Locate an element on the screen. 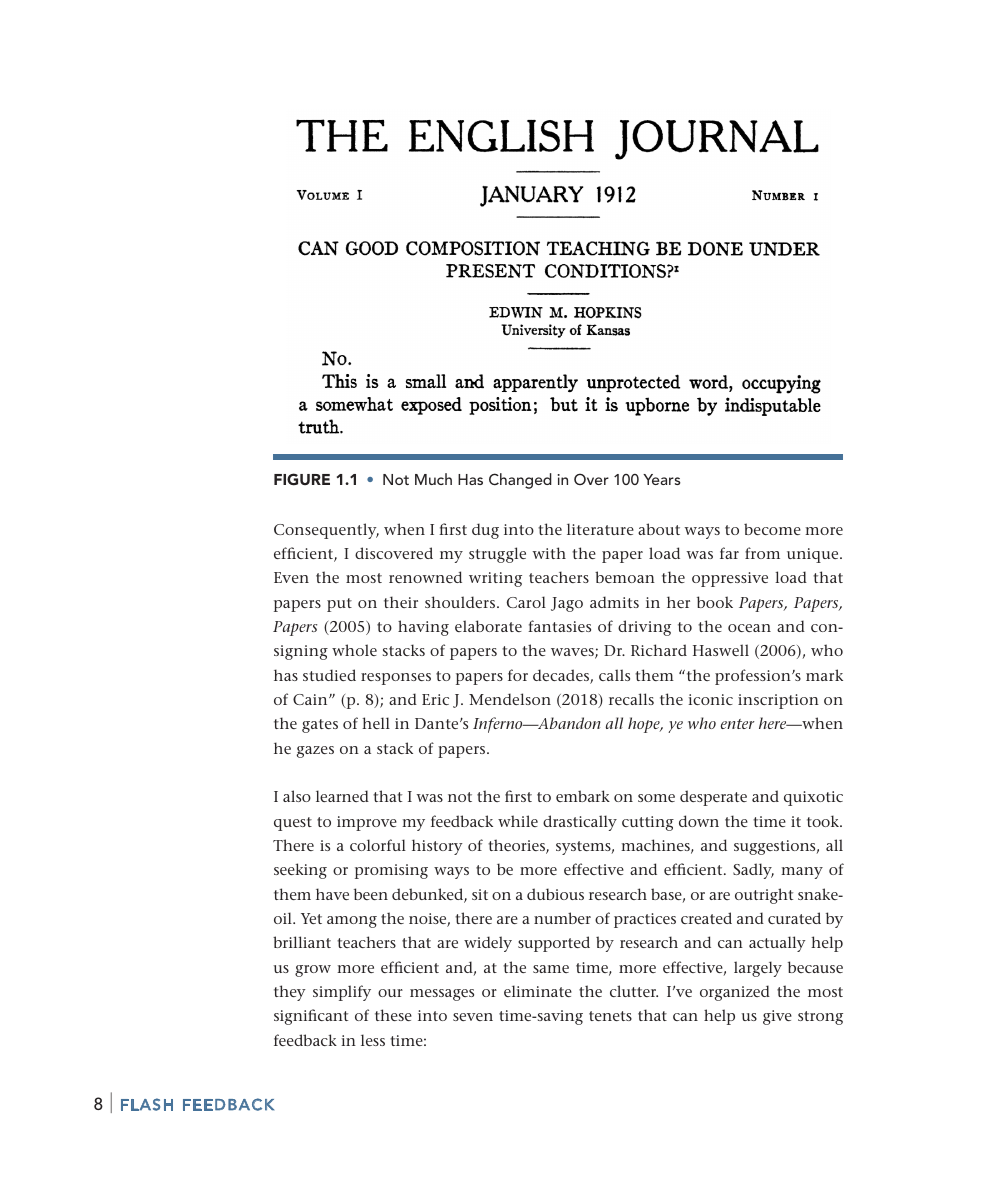 The width and height of the screenshot is (984, 1204). colorful is located at coordinates (378, 845).
